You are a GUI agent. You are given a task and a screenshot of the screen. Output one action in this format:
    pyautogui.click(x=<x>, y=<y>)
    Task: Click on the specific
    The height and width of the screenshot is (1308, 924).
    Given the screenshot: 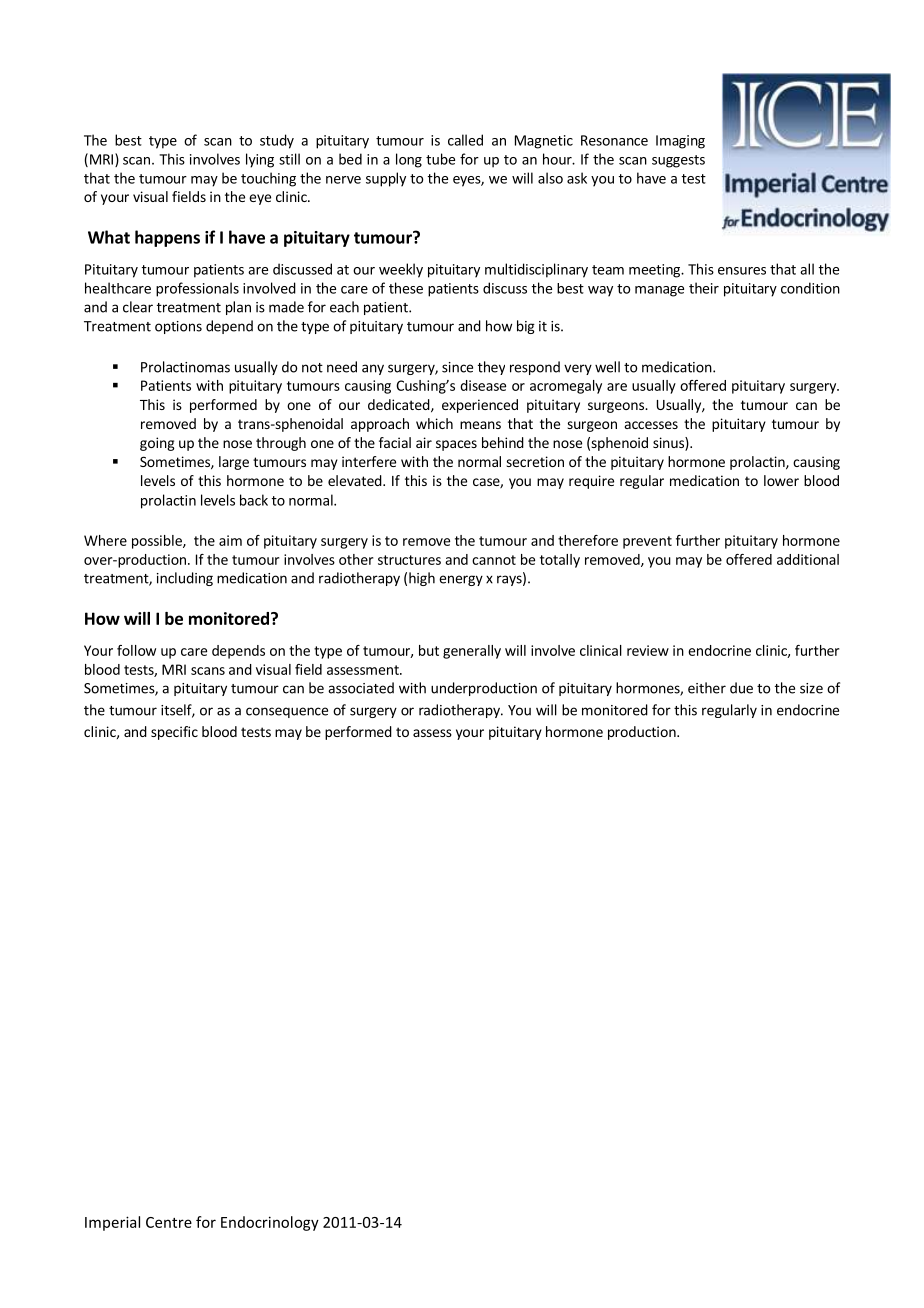 What is the action you would take?
    pyautogui.click(x=174, y=733)
